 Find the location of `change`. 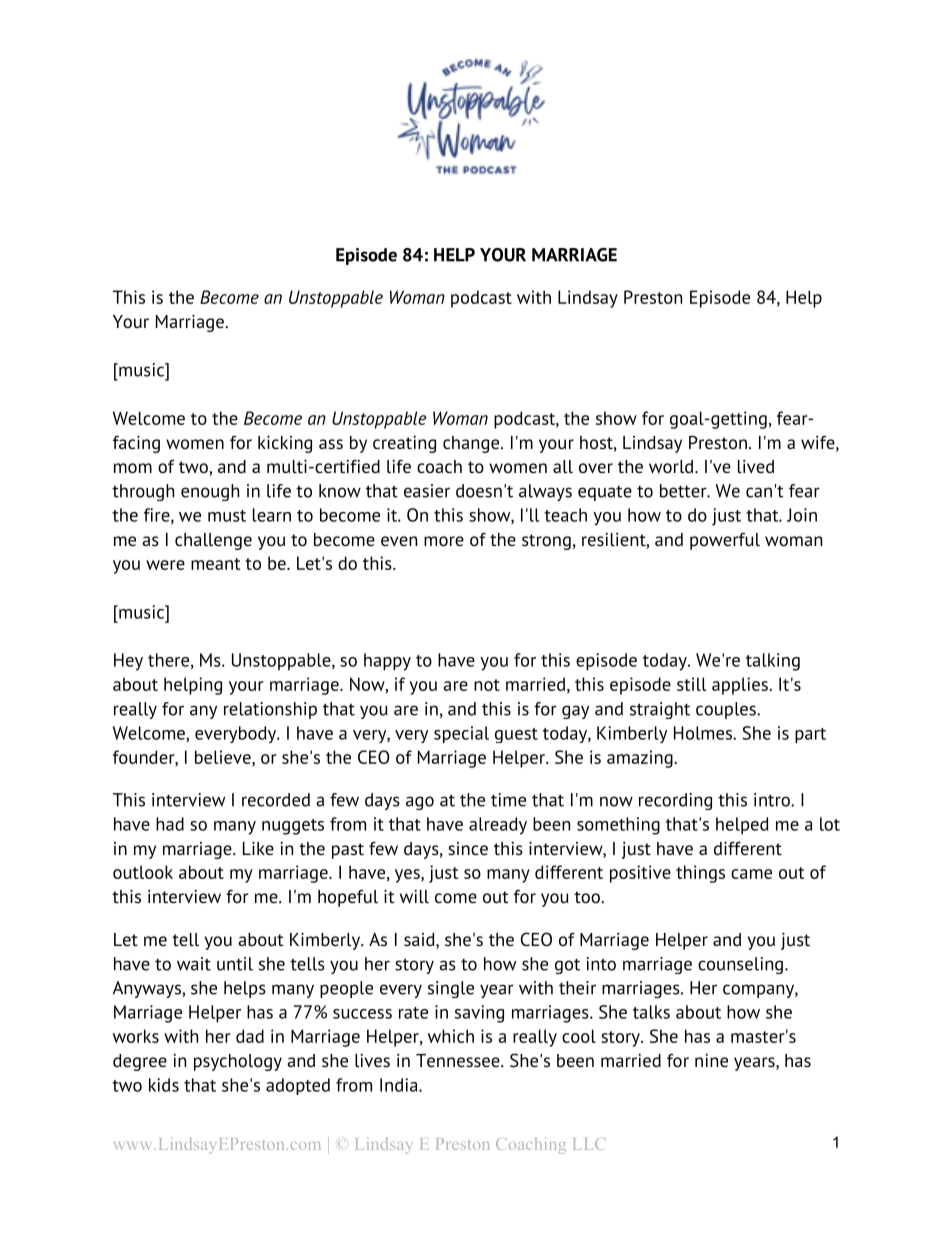

change is located at coordinates (472, 444).
